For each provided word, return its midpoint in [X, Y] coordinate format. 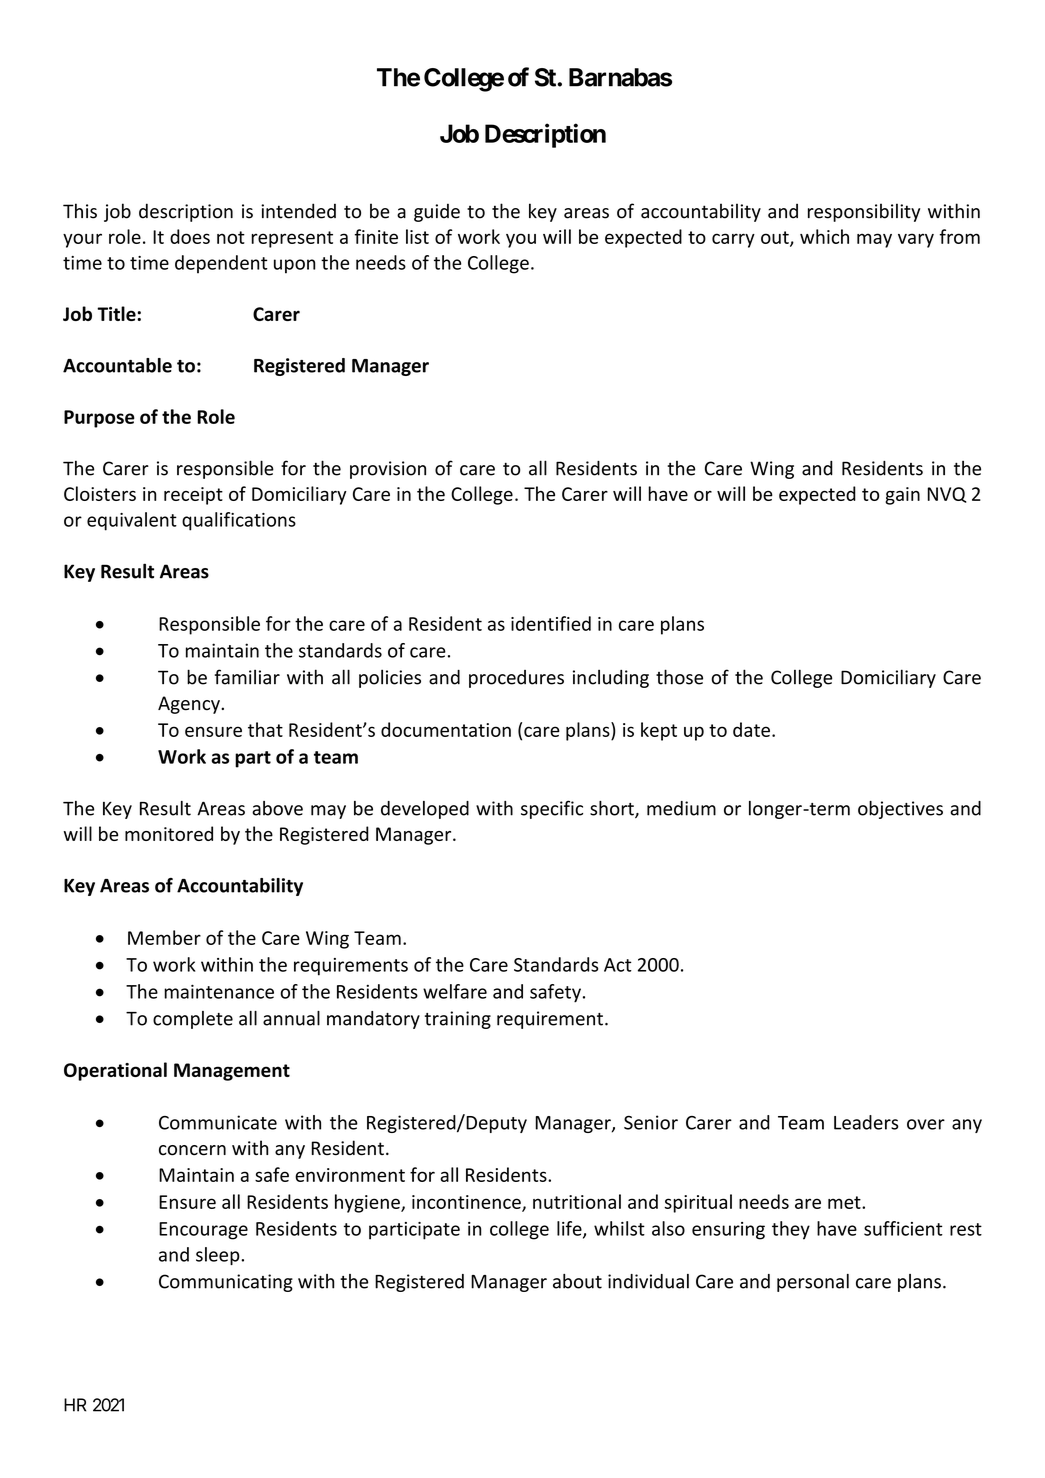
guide [437, 212]
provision [388, 470]
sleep [219, 1256]
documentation [446, 729]
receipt [193, 496]
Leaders [866, 1122]
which [824, 236]
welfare [455, 991]
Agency [190, 705]
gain [902, 496]
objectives [900, 810]
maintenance [219, 991]
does [190, 236]
